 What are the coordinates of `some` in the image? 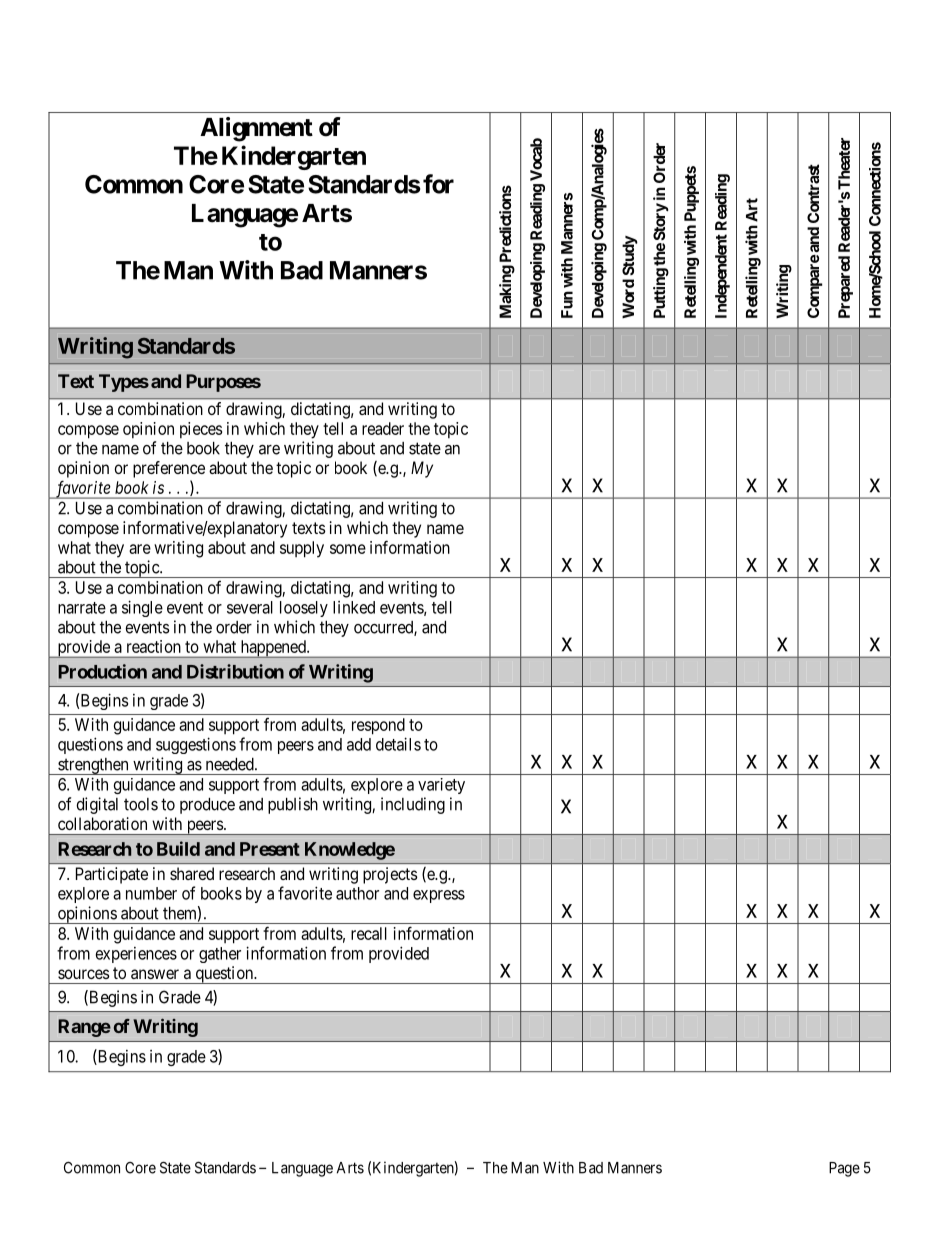 It's located at (348, 549).
